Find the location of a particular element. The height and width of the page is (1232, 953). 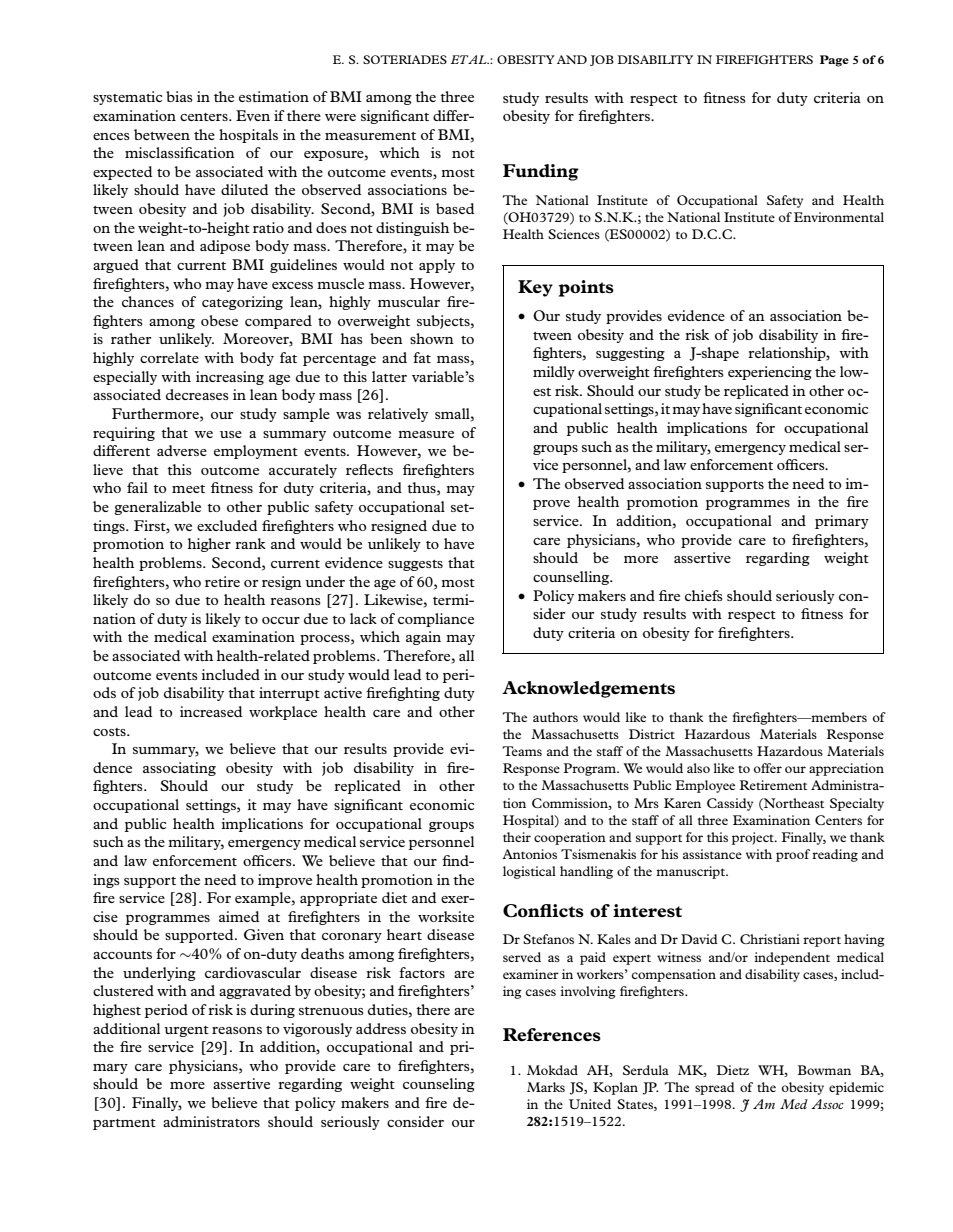

Teams is located at coordinates (522, 751).
